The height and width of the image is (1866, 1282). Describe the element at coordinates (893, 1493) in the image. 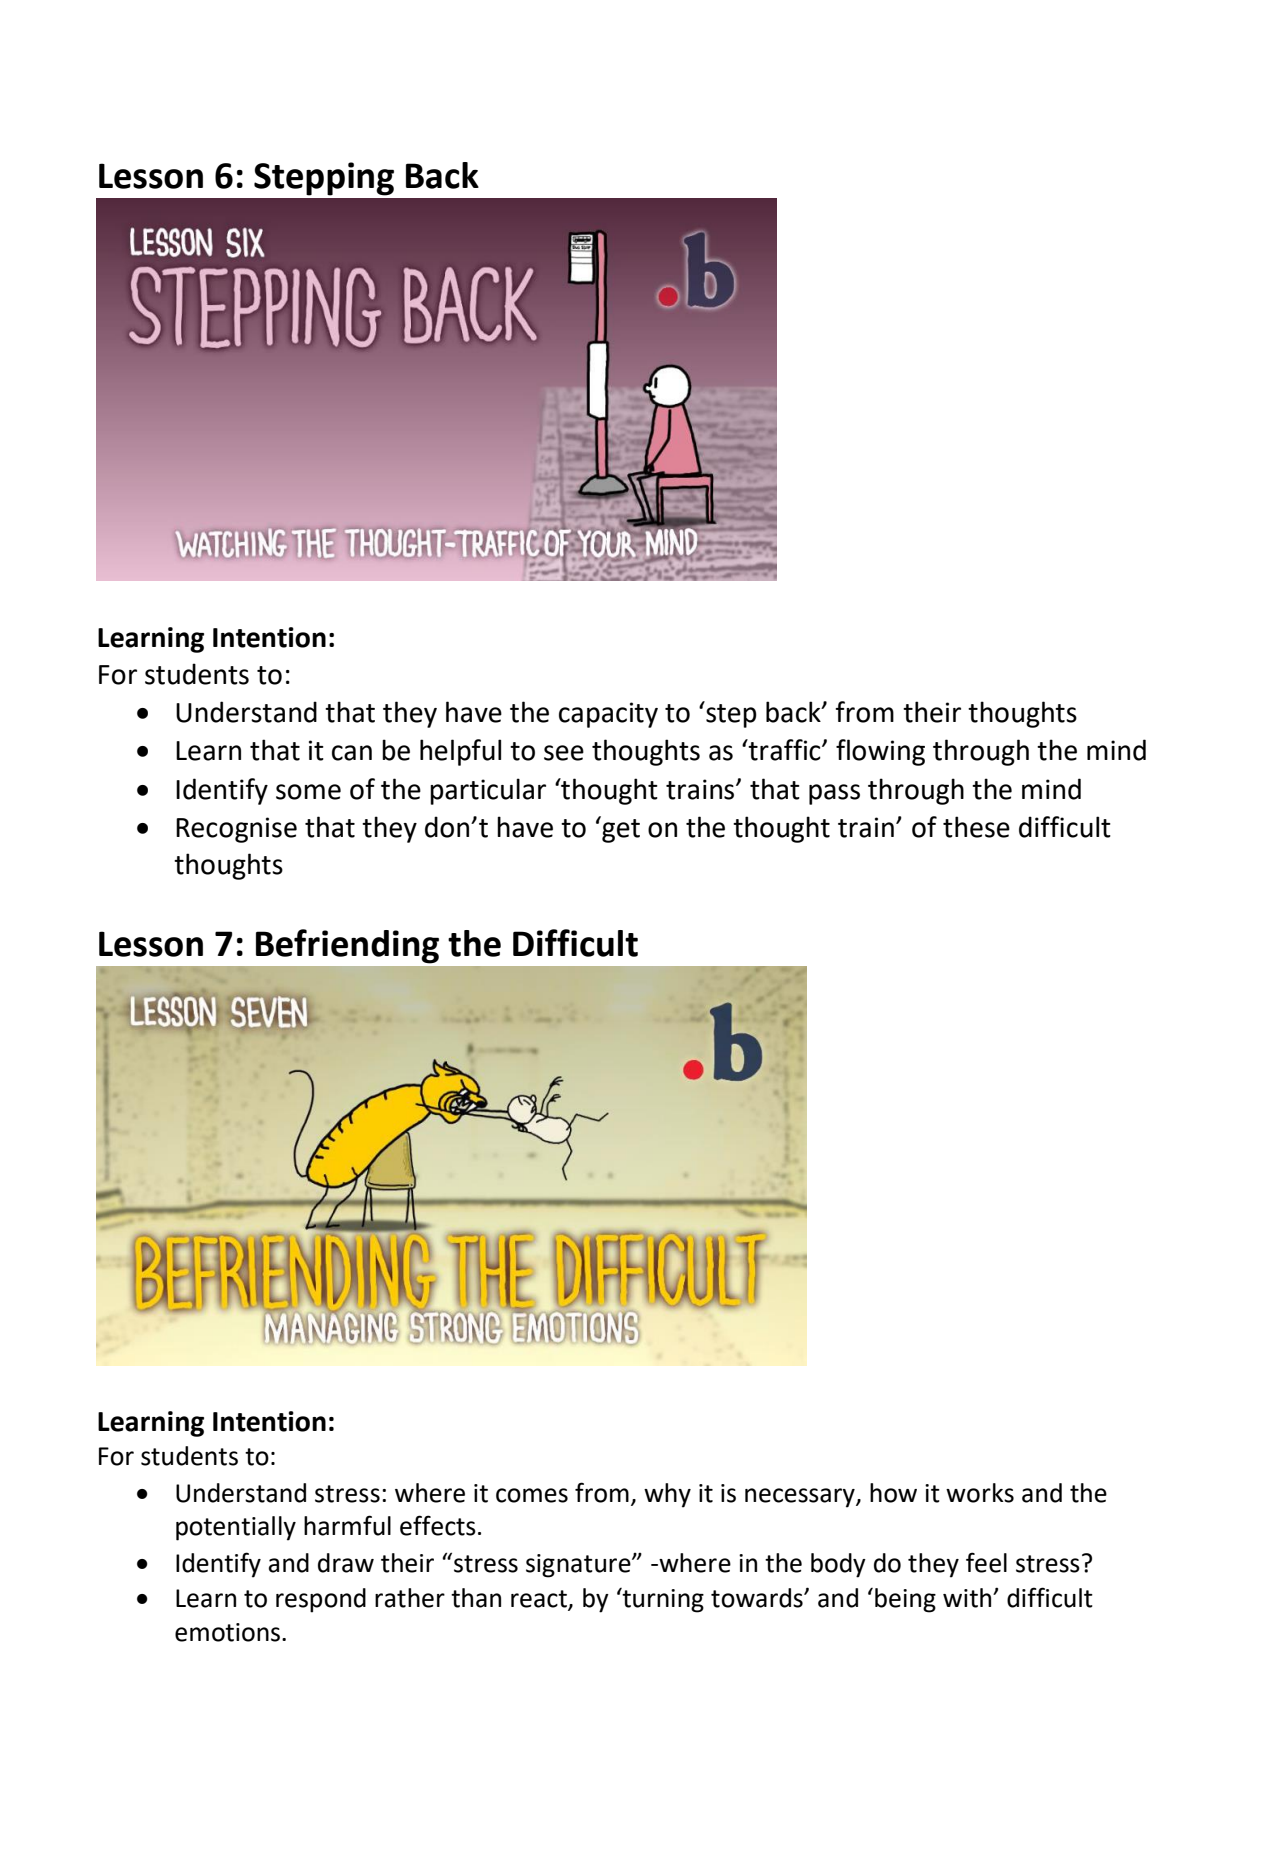

I see `how` at that location.
